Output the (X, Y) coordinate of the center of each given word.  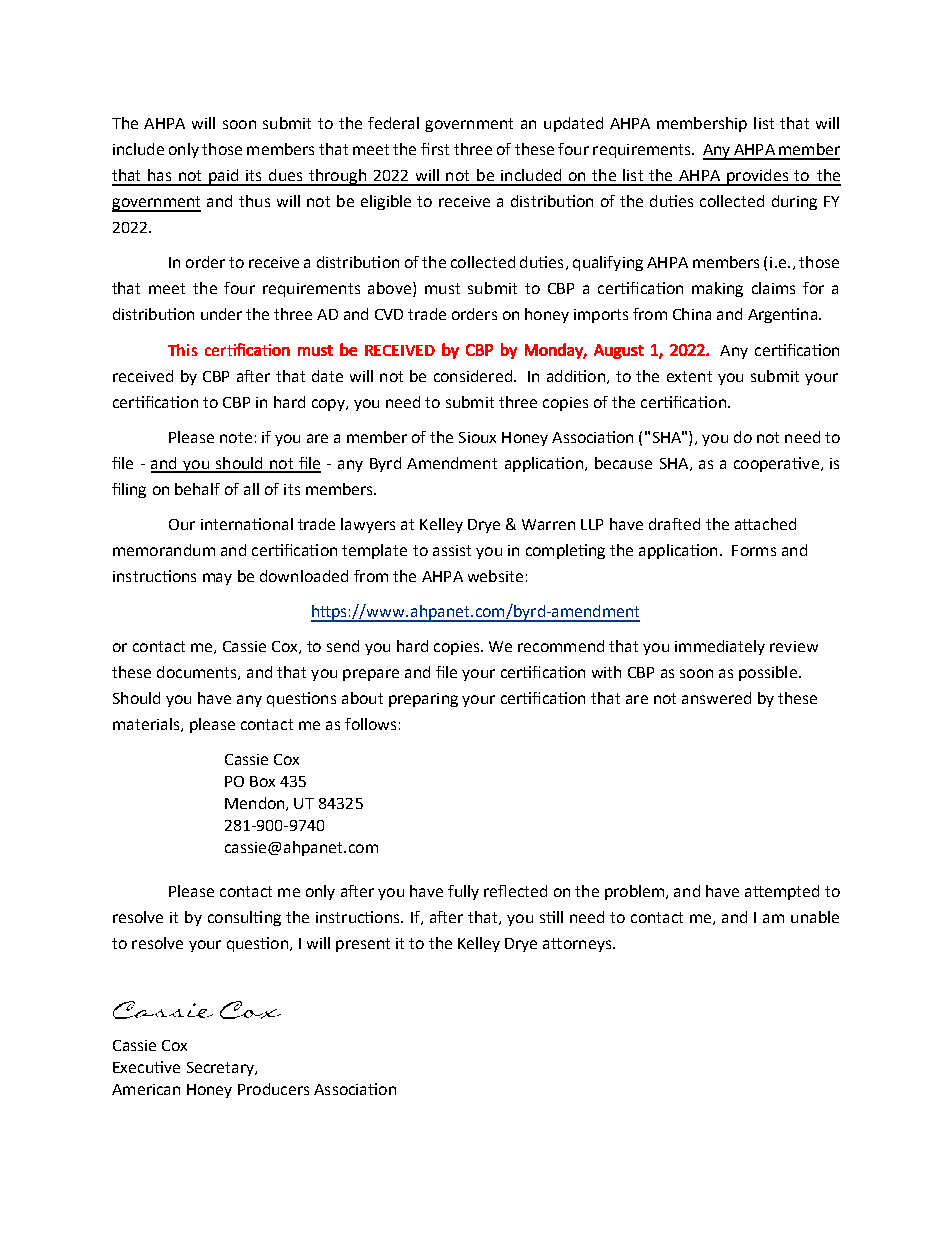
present (363, 945)
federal (393, 123)
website (495, 576)
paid (224, 177)
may (217, 579)
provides (757, 177)
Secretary (221, 1069)
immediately (720, 647)
